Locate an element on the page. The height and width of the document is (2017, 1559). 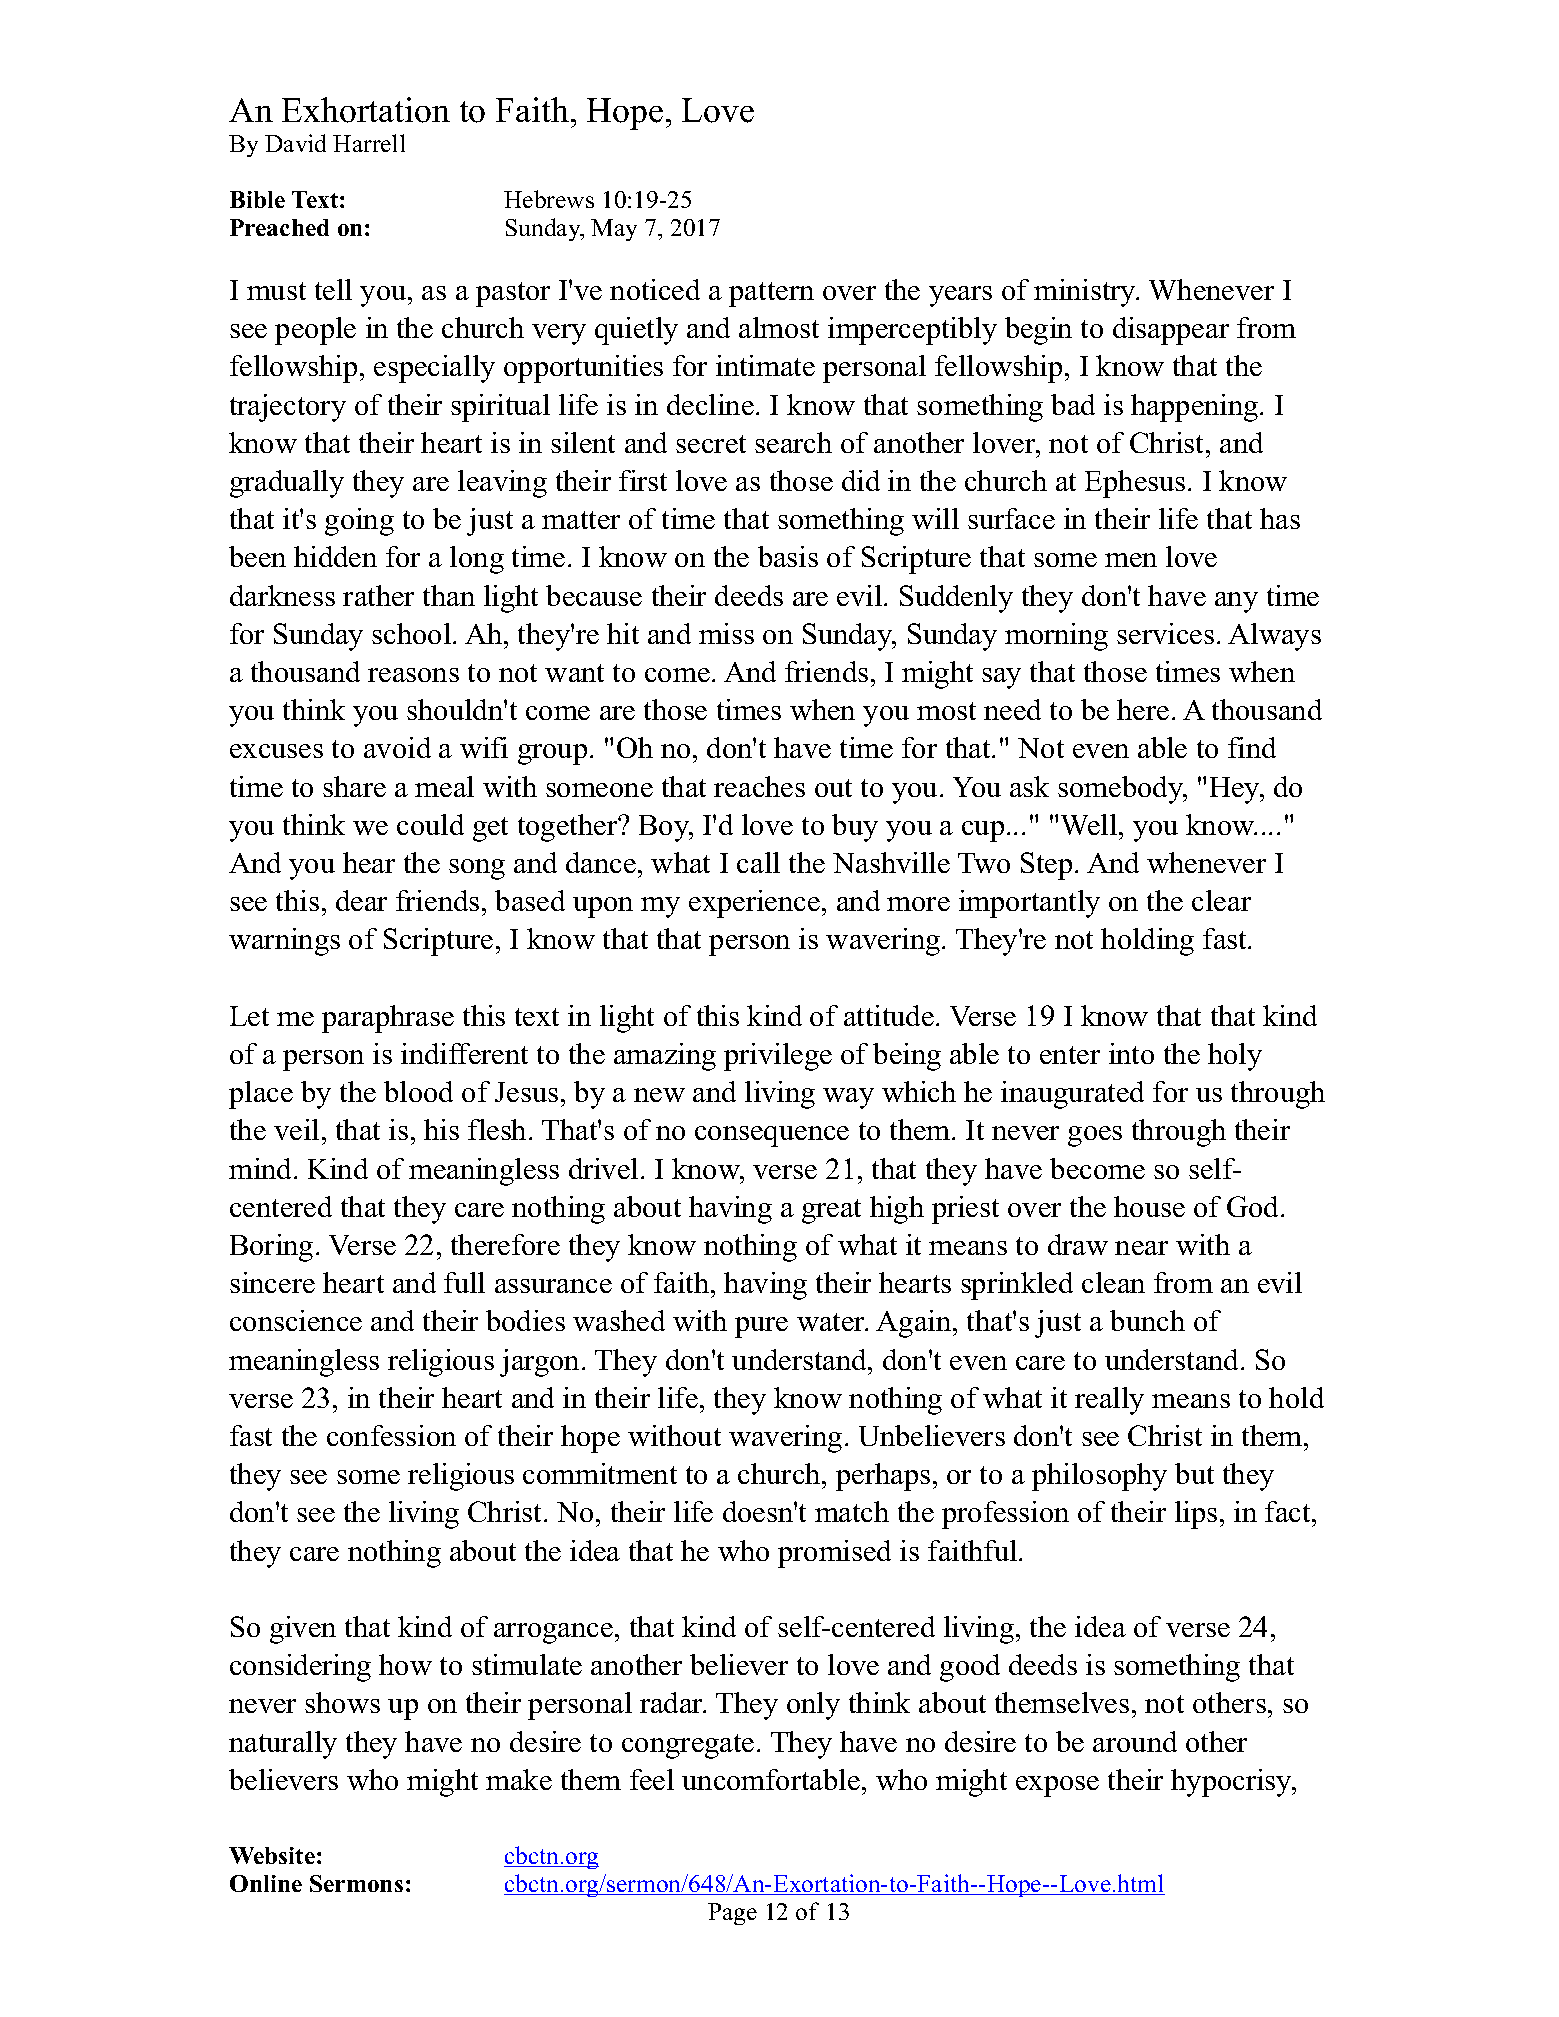
Website is located at coordinates (272, 1855).
